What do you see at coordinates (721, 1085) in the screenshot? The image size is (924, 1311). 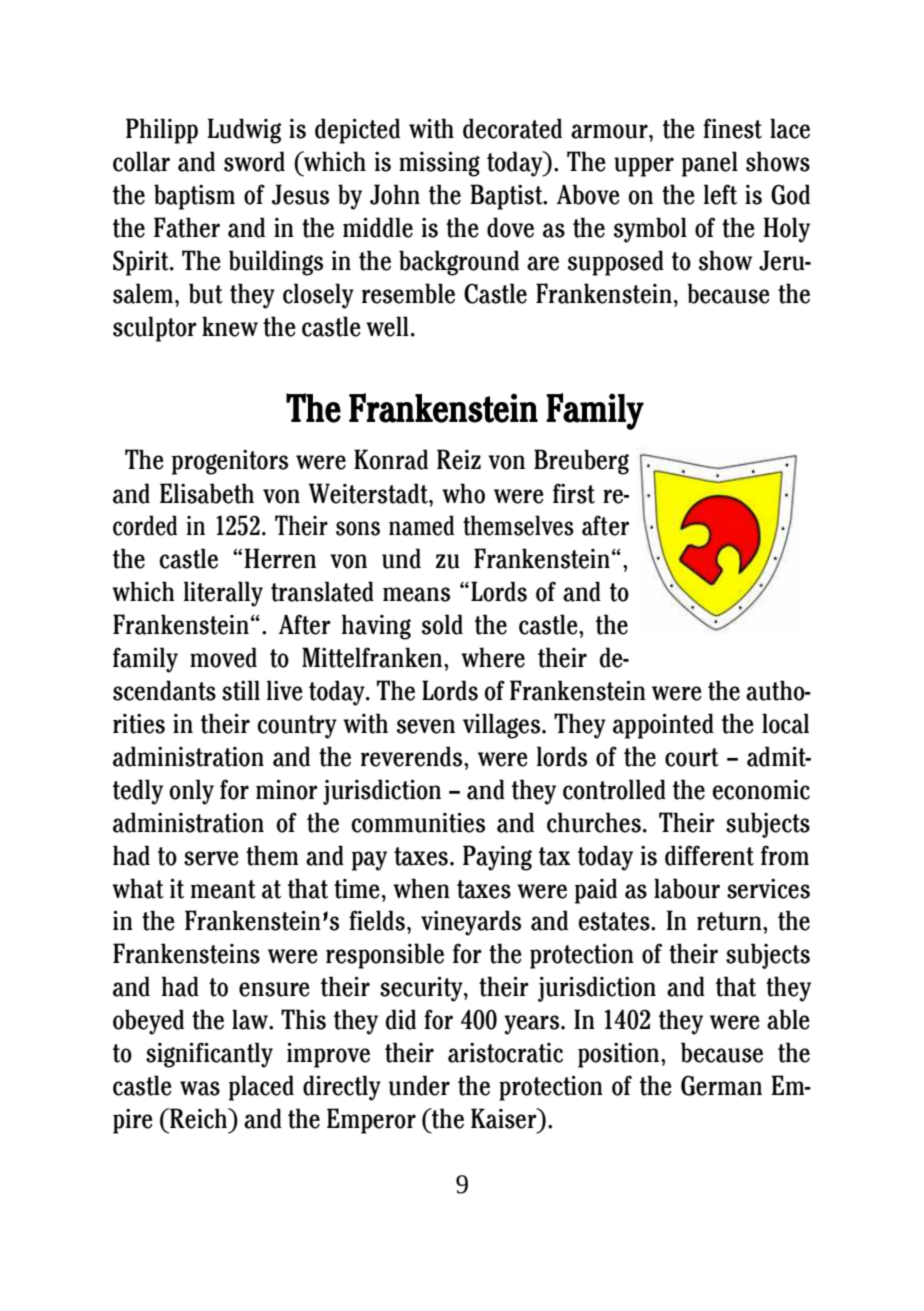 I see `German` at bounding box center [721, 1085].
